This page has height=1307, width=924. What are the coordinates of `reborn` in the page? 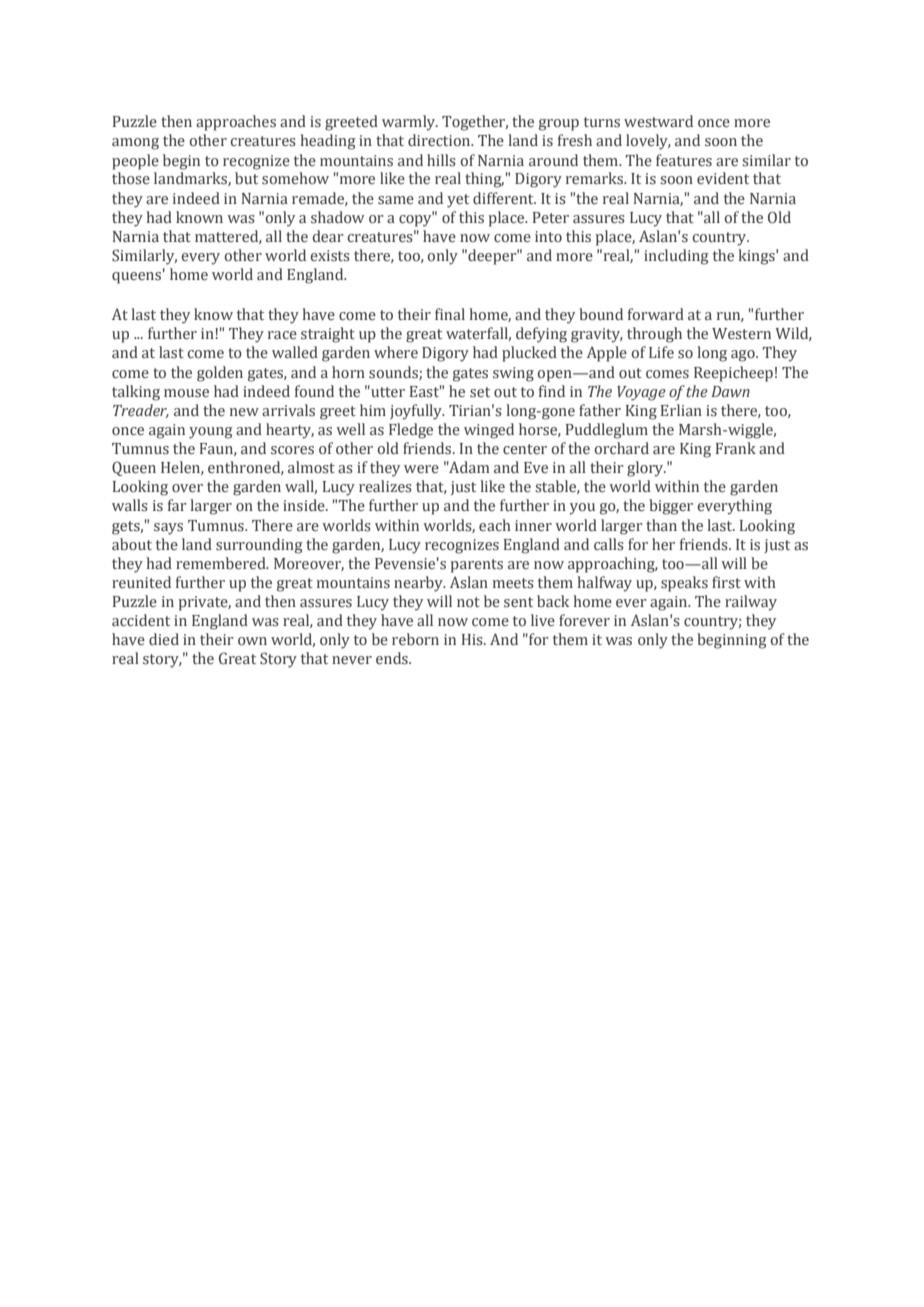 It's located at (415, 639).
